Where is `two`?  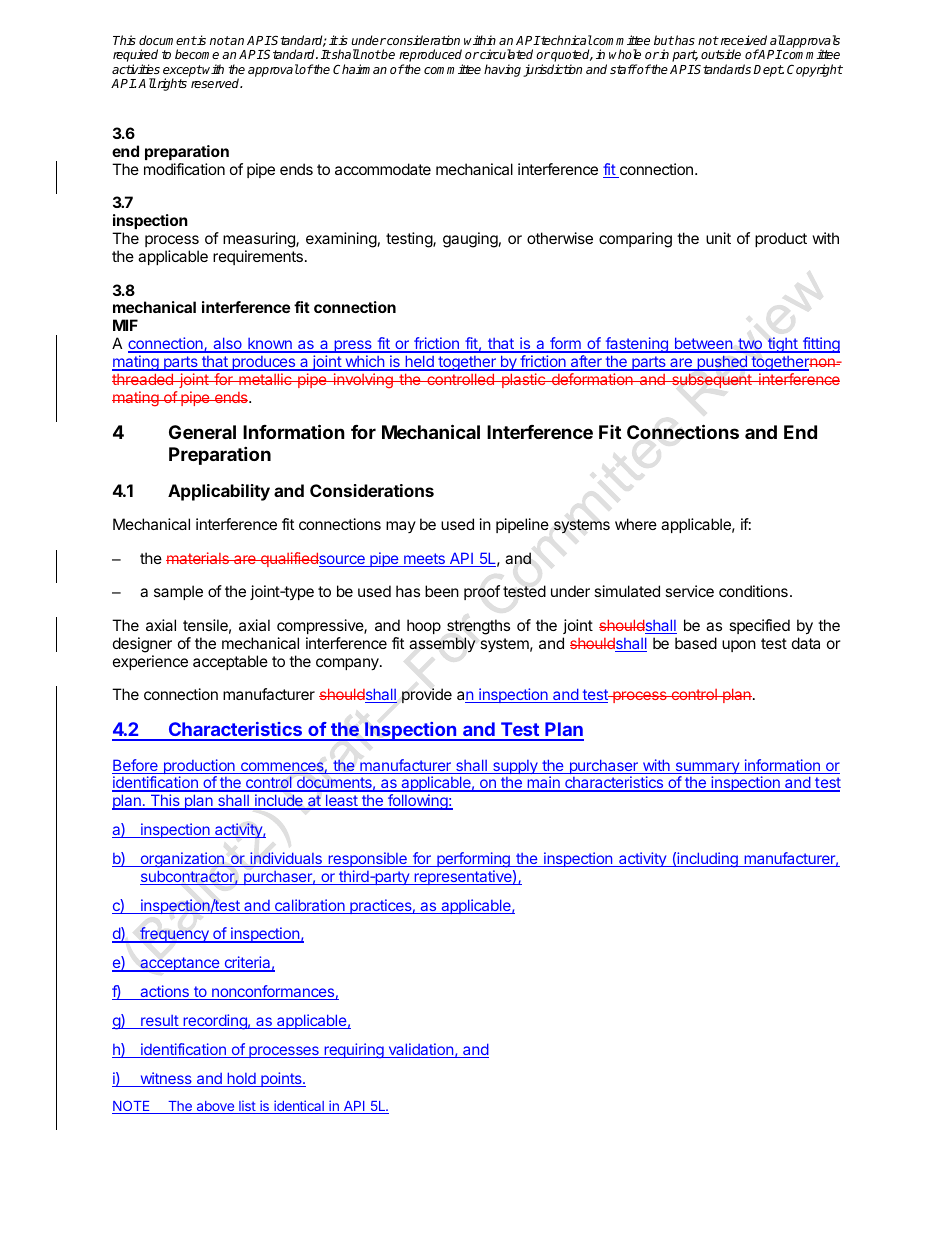 two is located at coordinates (750, 345).
